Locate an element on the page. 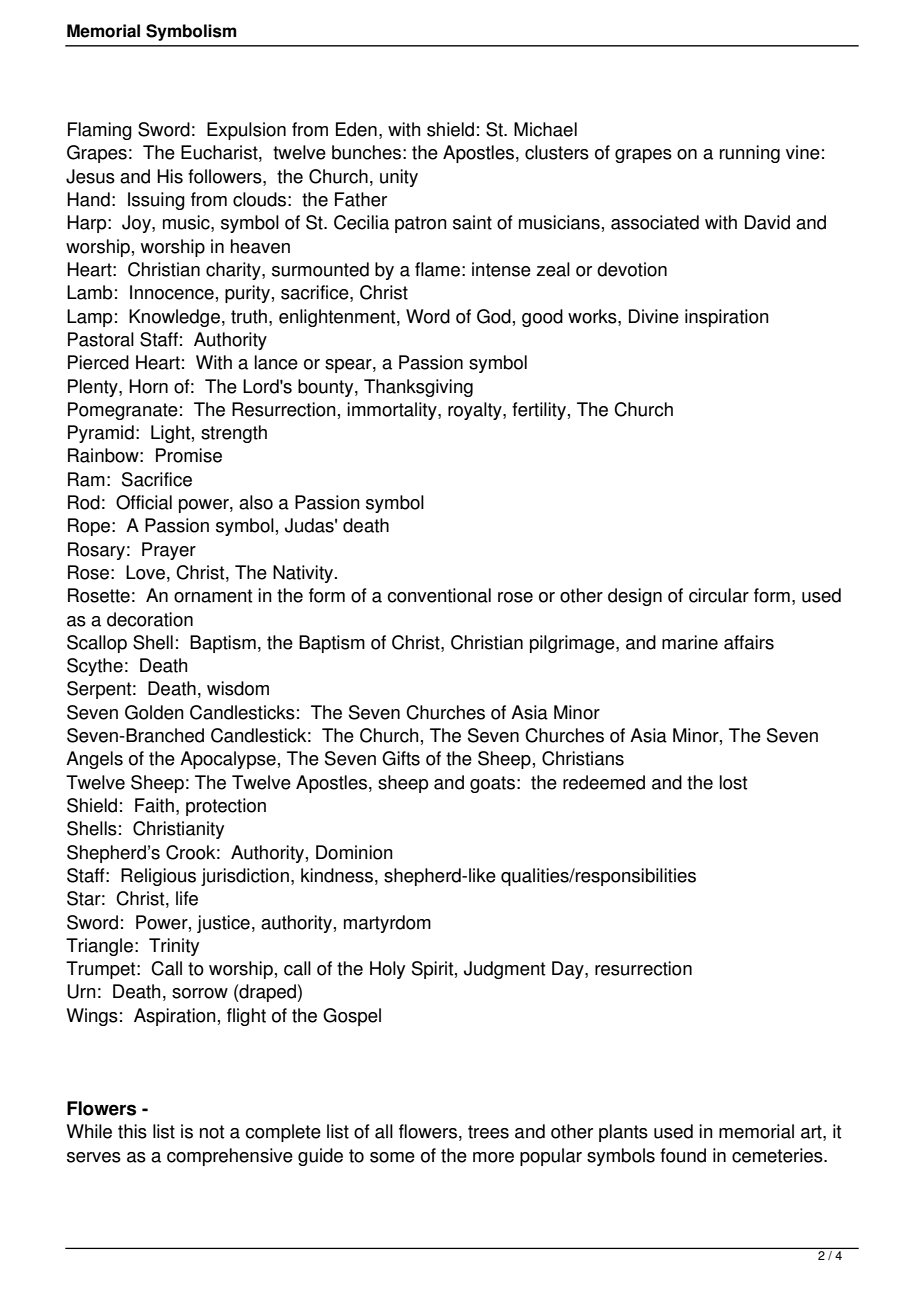 The image size is (924, 1308). running is located at coordinates (750, 154).
